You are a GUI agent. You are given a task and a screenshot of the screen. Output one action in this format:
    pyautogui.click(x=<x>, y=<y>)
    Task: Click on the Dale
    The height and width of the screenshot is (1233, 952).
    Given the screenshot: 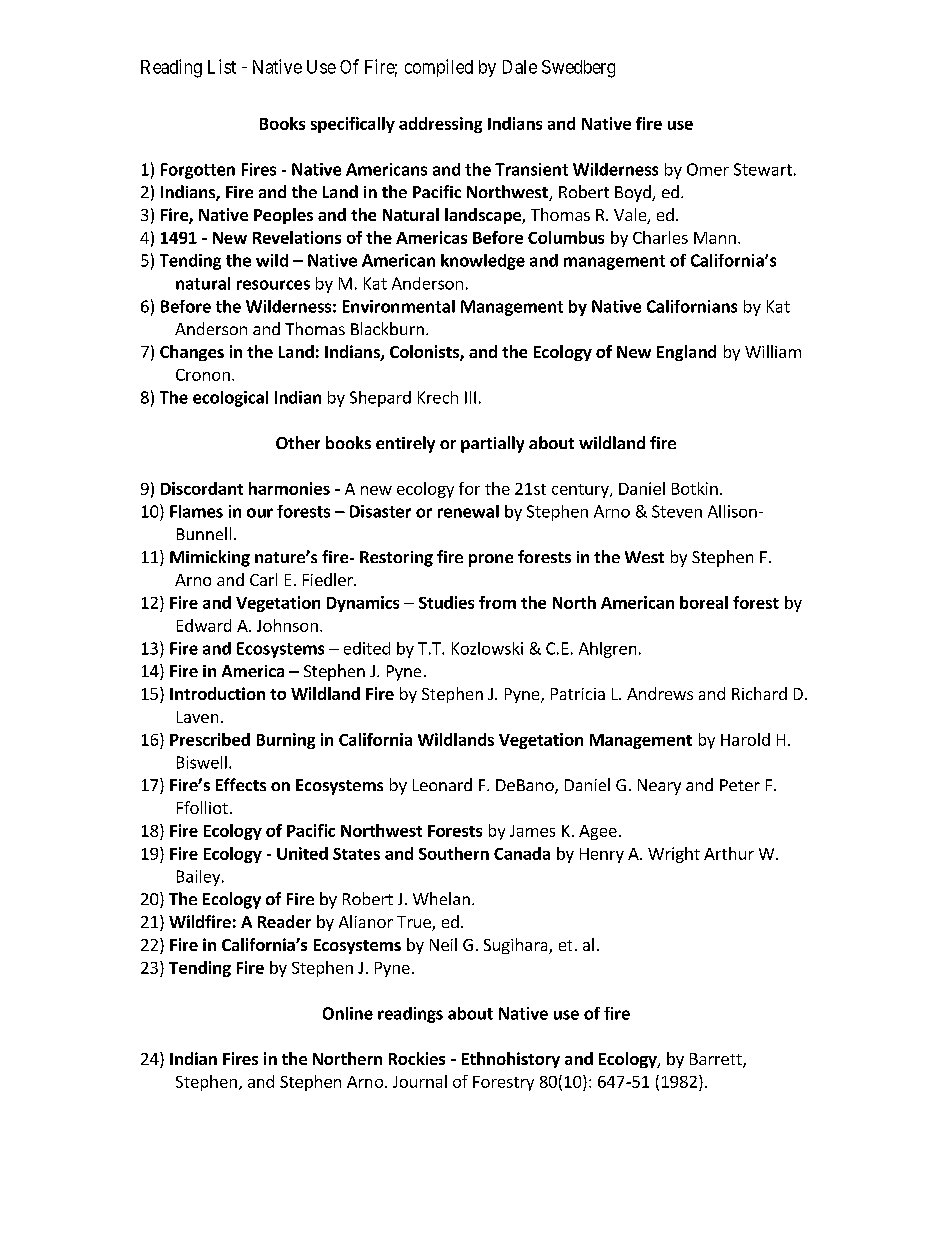 What is the action you would take?
    pyautogui.click(x=520, y=67)
